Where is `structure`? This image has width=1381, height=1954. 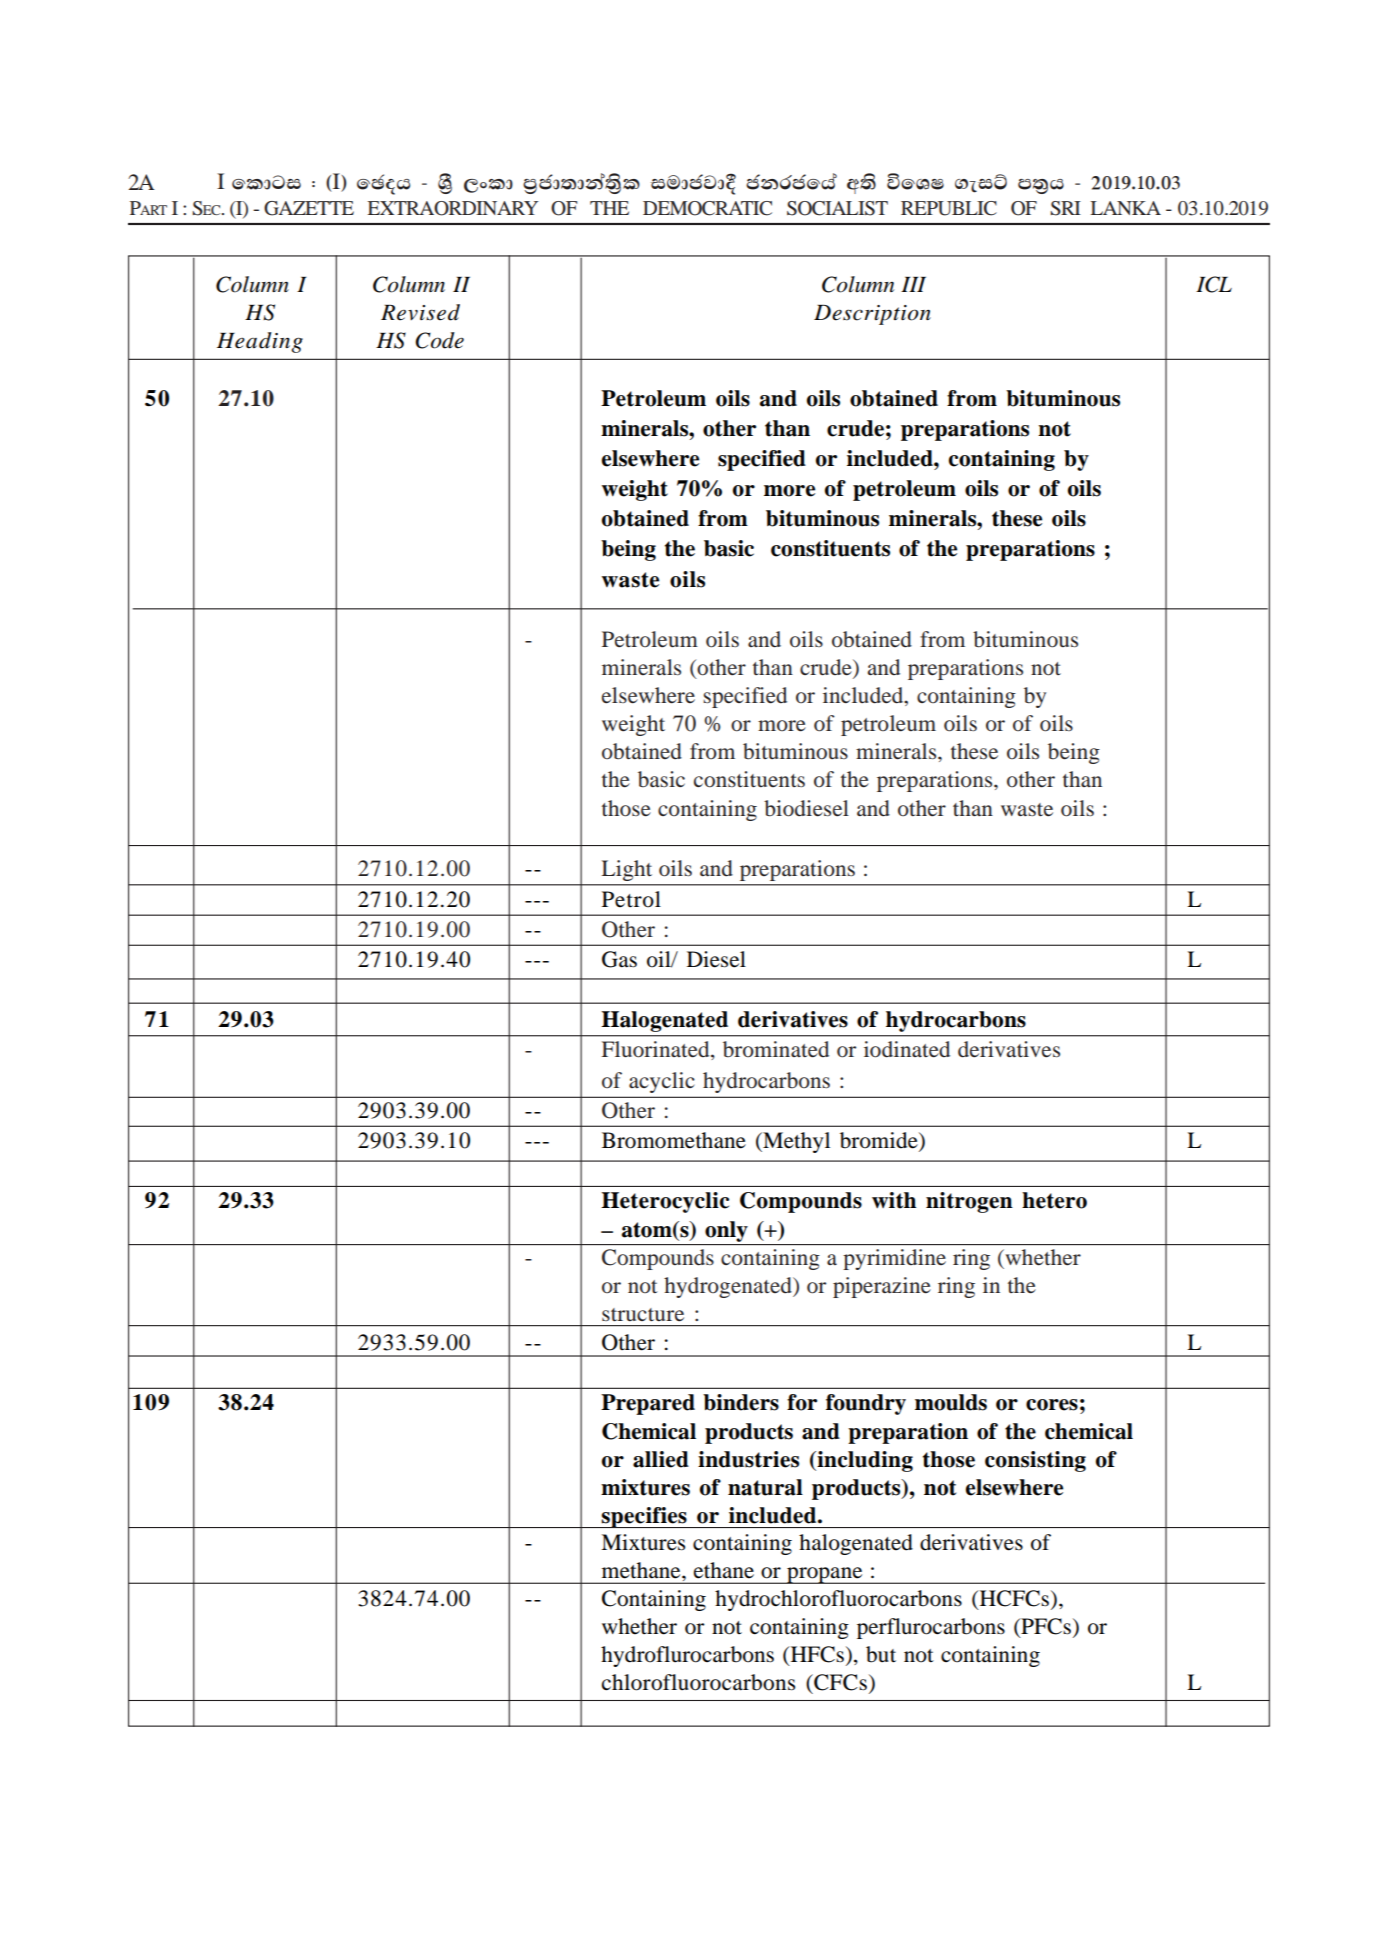 structure is located at coordinates (643, 1315).
